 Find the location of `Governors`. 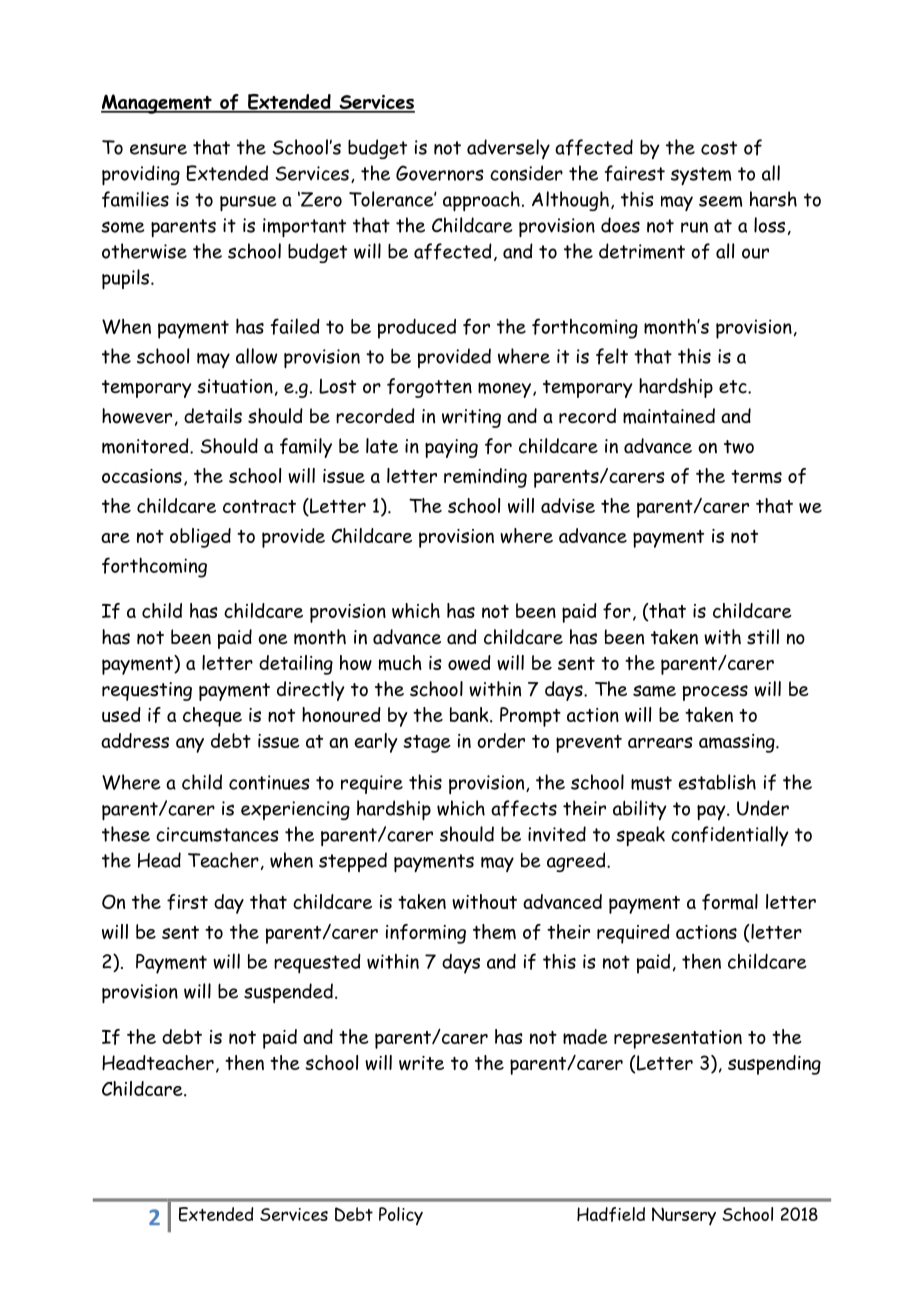

Governors is located at coordinates (440, 173).
